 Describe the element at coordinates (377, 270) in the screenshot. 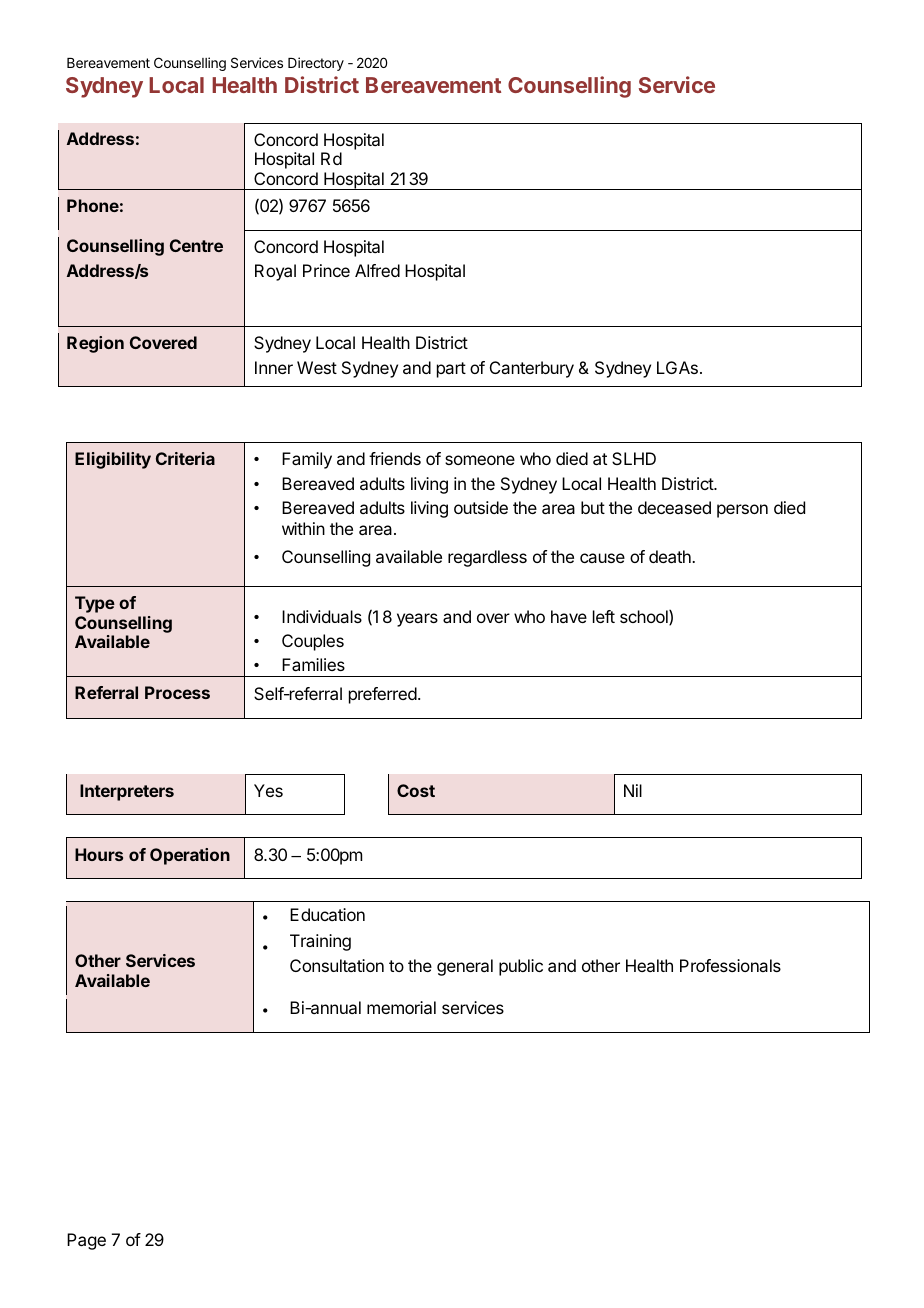

I see `Alfred` at that location.
